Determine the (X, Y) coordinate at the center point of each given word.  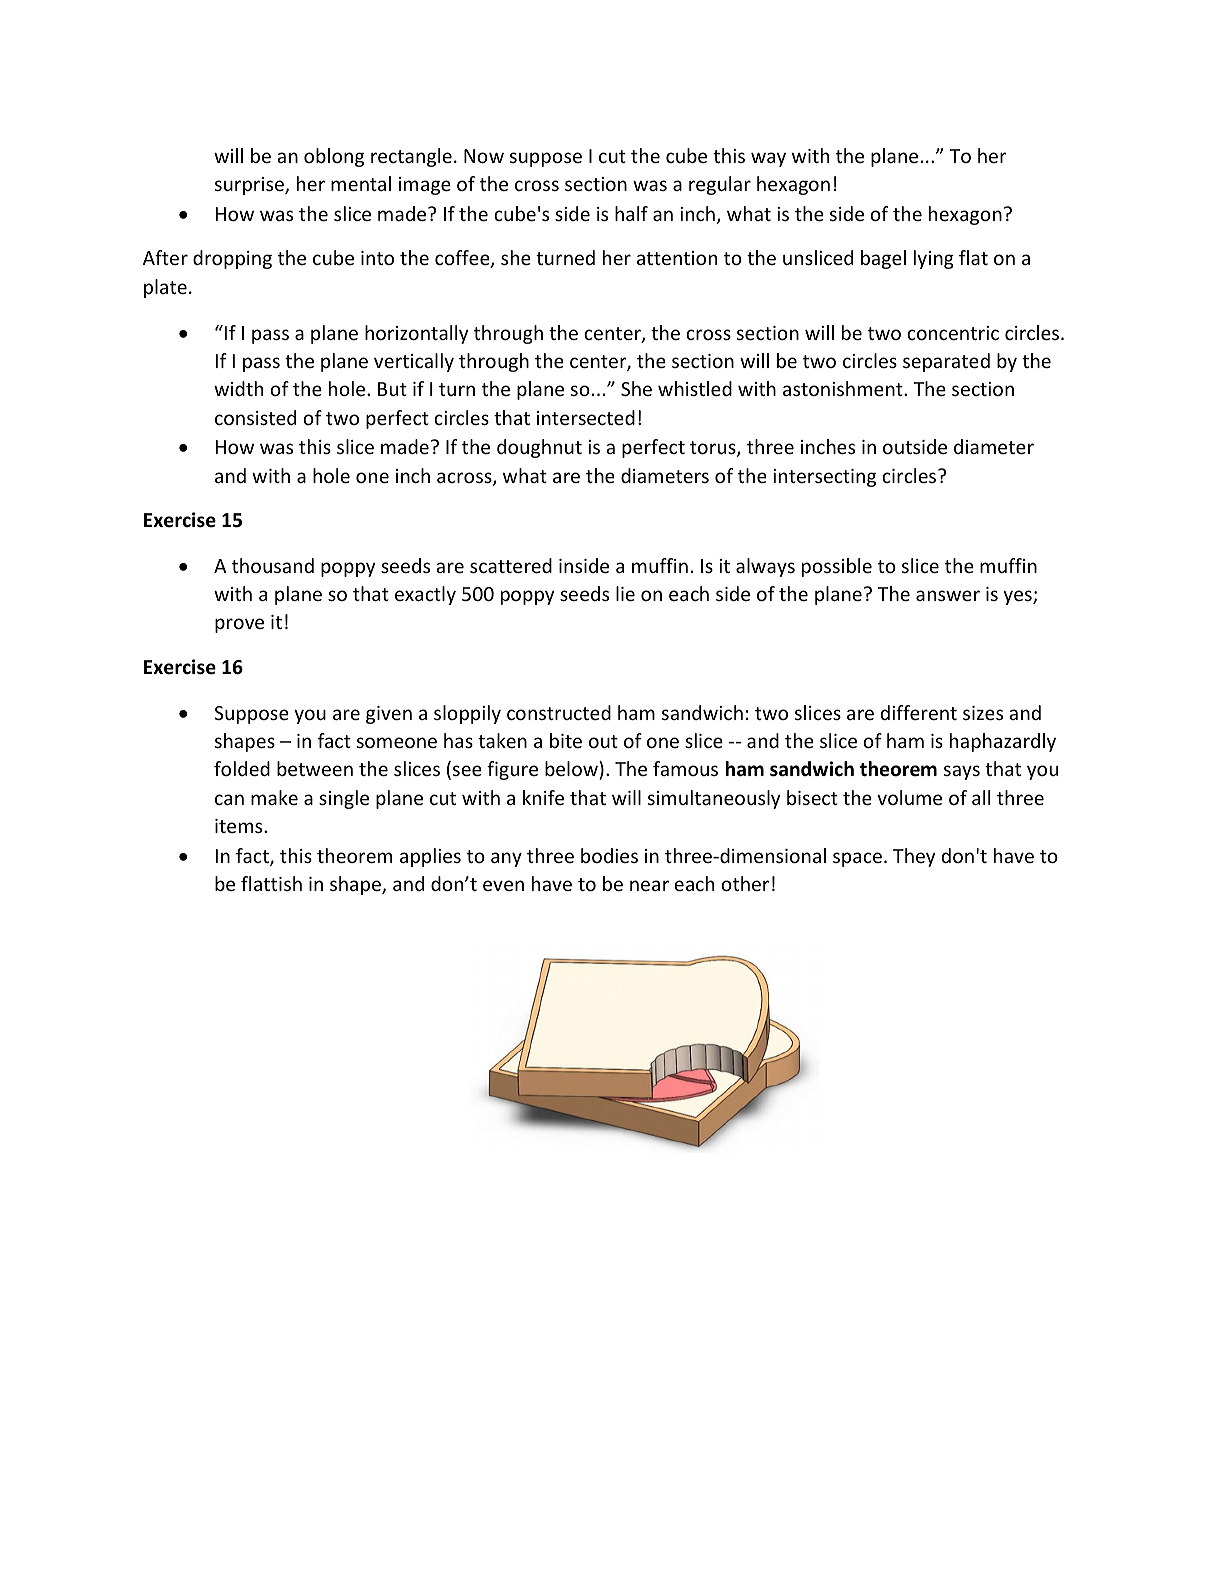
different (919, 712)
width (238, 388)
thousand (273, 565)
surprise (250, 186)
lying (934, 259)
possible (837, 567)
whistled (695, 388)
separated (946, 362)
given (389, 715)
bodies (609, 855)
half (631, 213)
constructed (559, 712)
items (240, 826)
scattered (511, 565)
